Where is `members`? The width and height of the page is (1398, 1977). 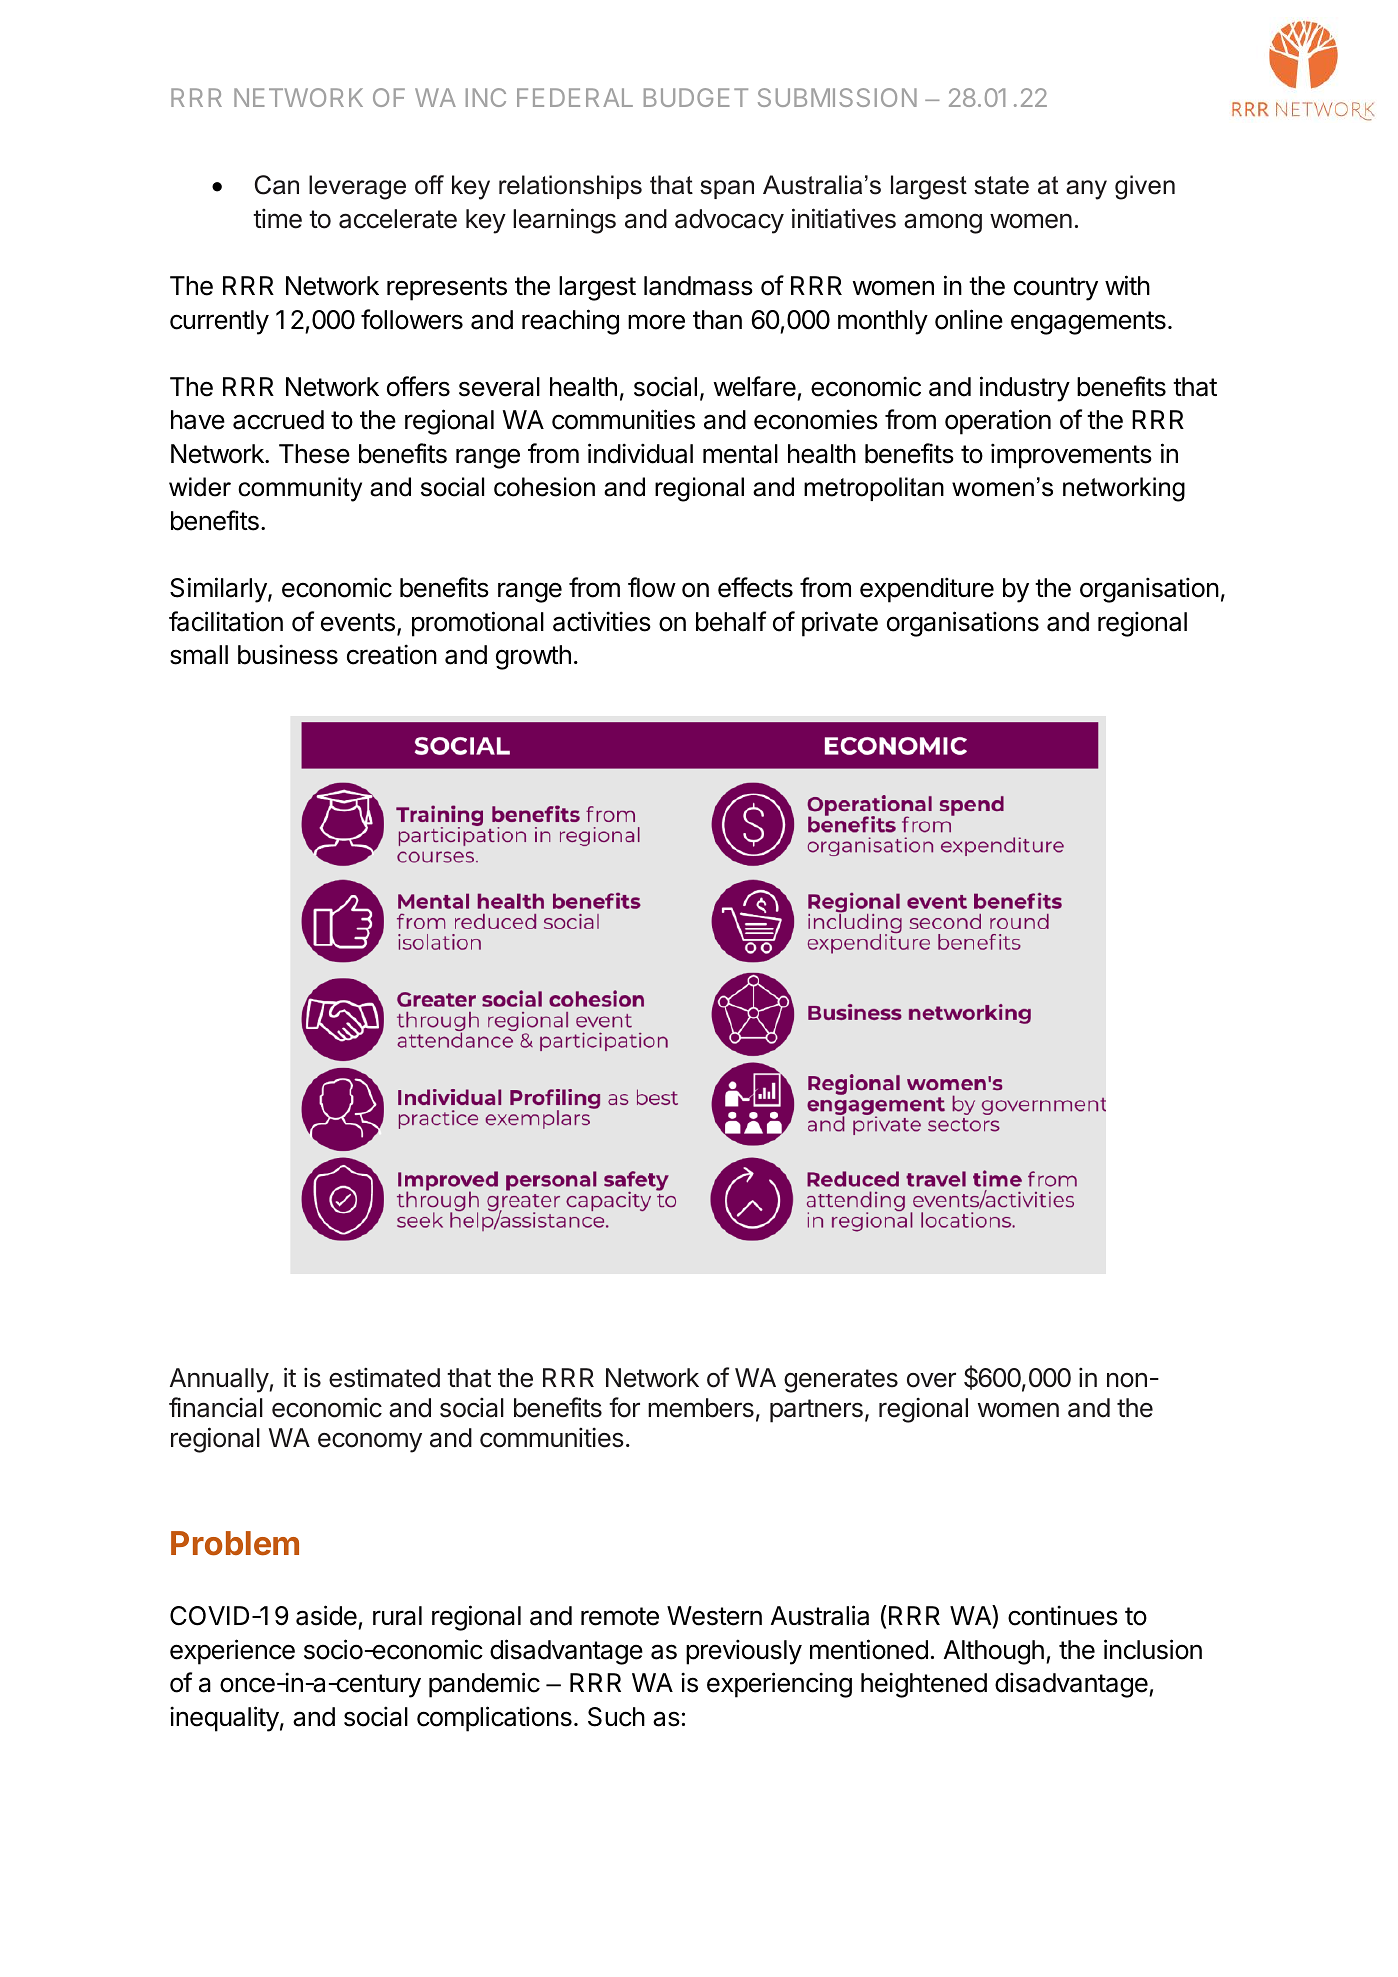 members is located at coordinates (701, 1408).
